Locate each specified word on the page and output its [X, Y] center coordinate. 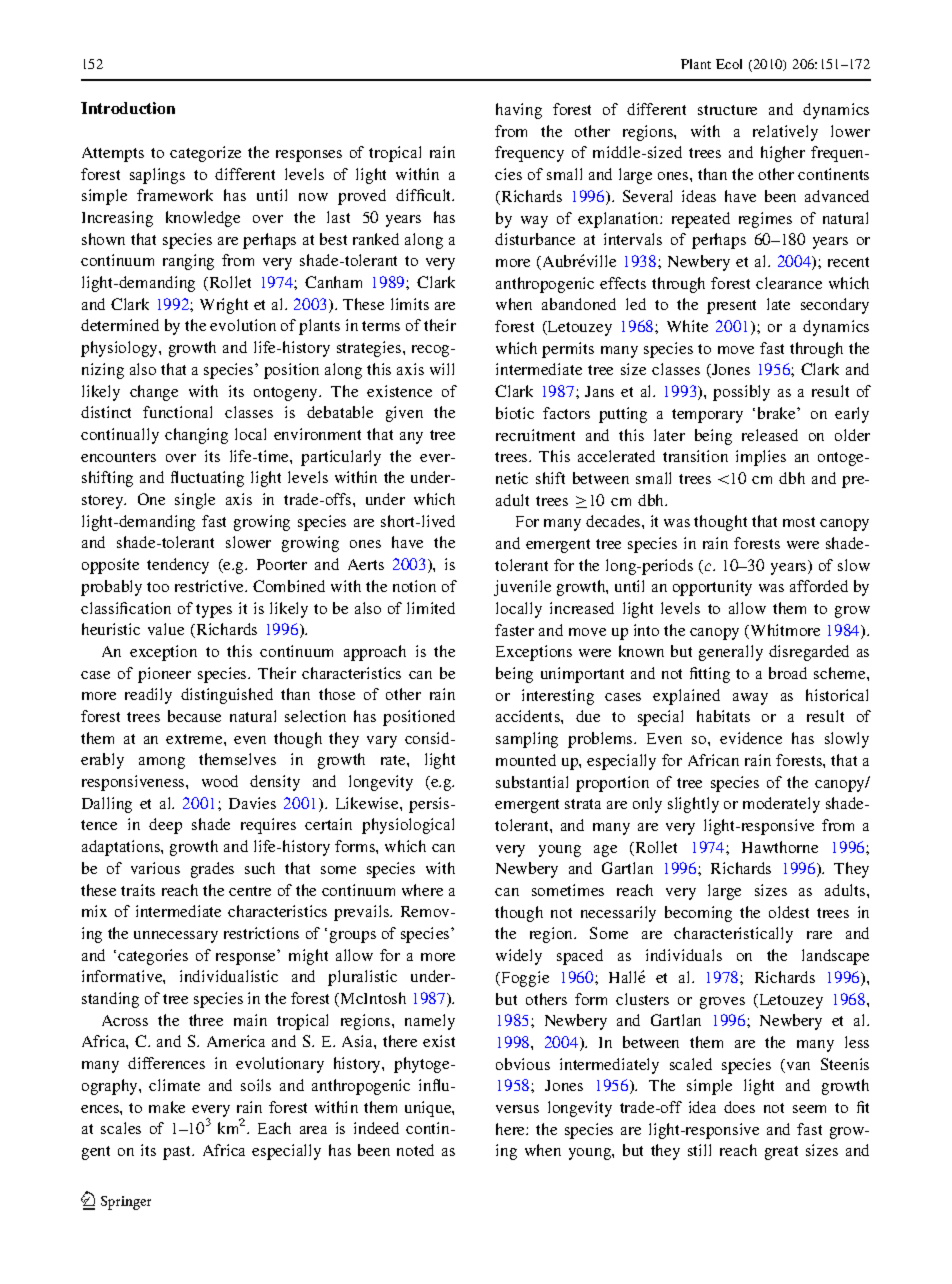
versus [517, 1109]
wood [220, 781]
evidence [751, 738]
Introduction [128, 108]
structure [727, 110]
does [739, 1107]
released [770, 435]
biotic [515, 413]
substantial [532, 782]
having [519, 111]
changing [196, 436]
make [167, 1107]
